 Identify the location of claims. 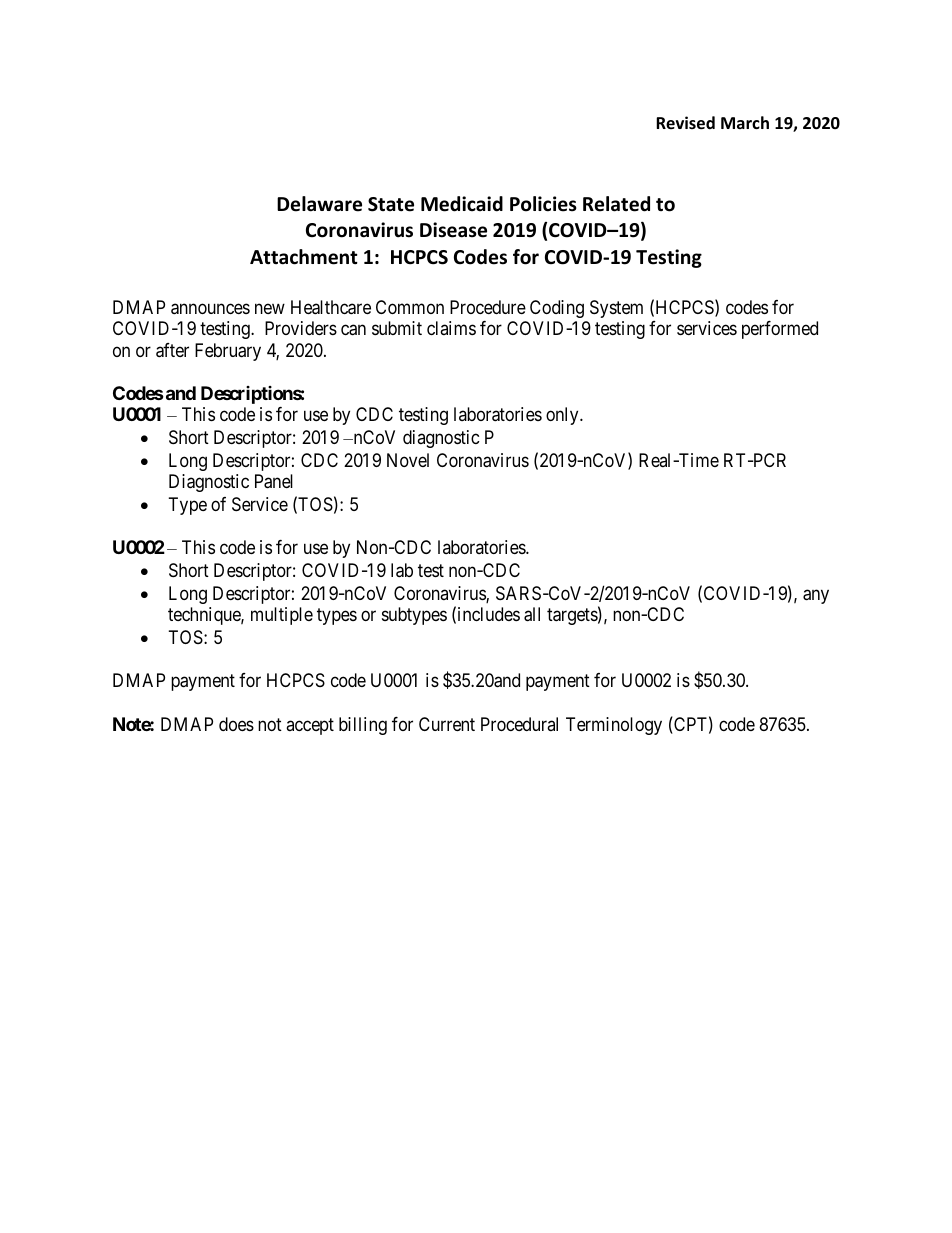
(451, 328).
